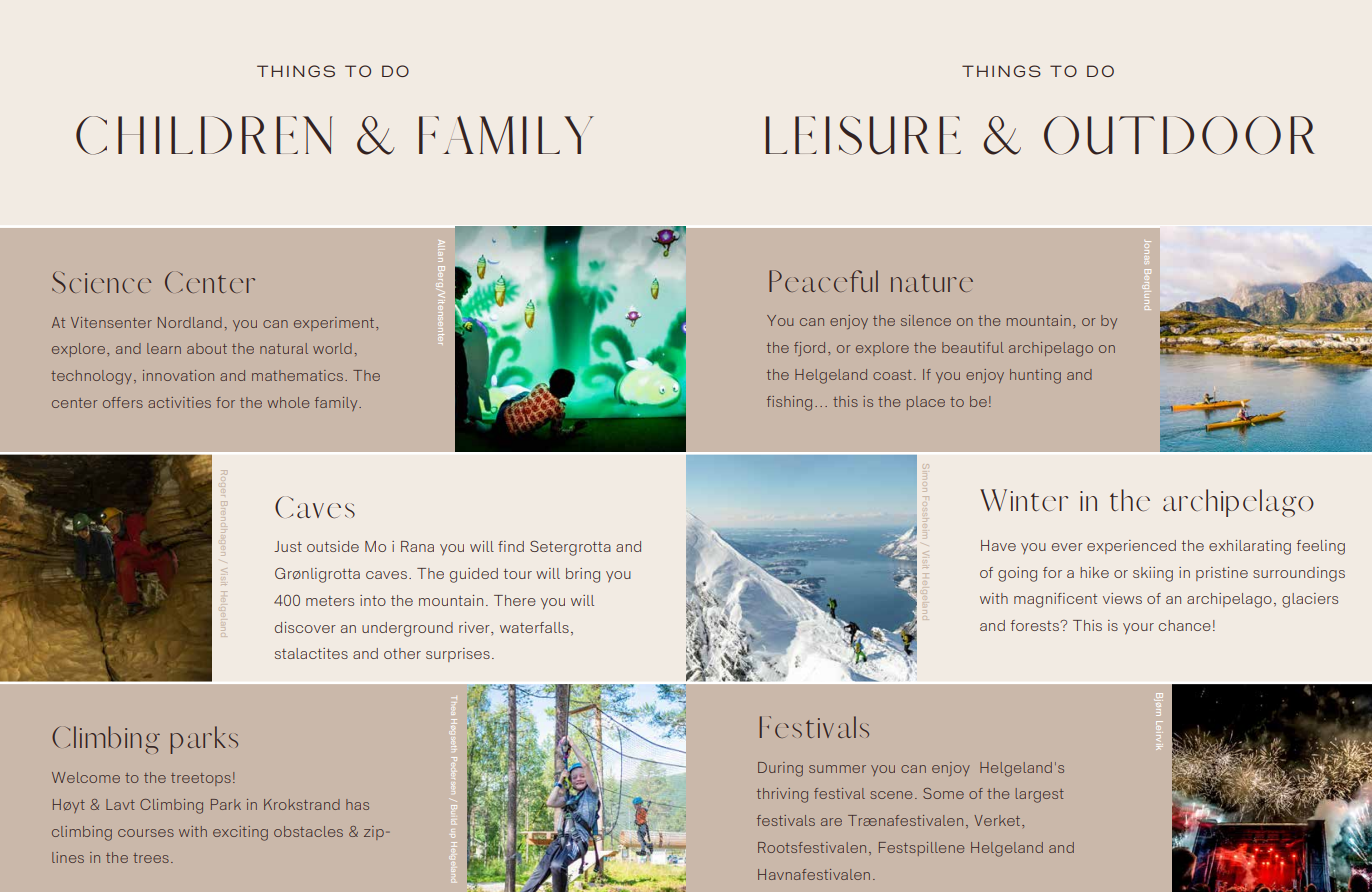  Describe the element at coordinates (288, 546) in the screenshot. I see `Just` at that location.
